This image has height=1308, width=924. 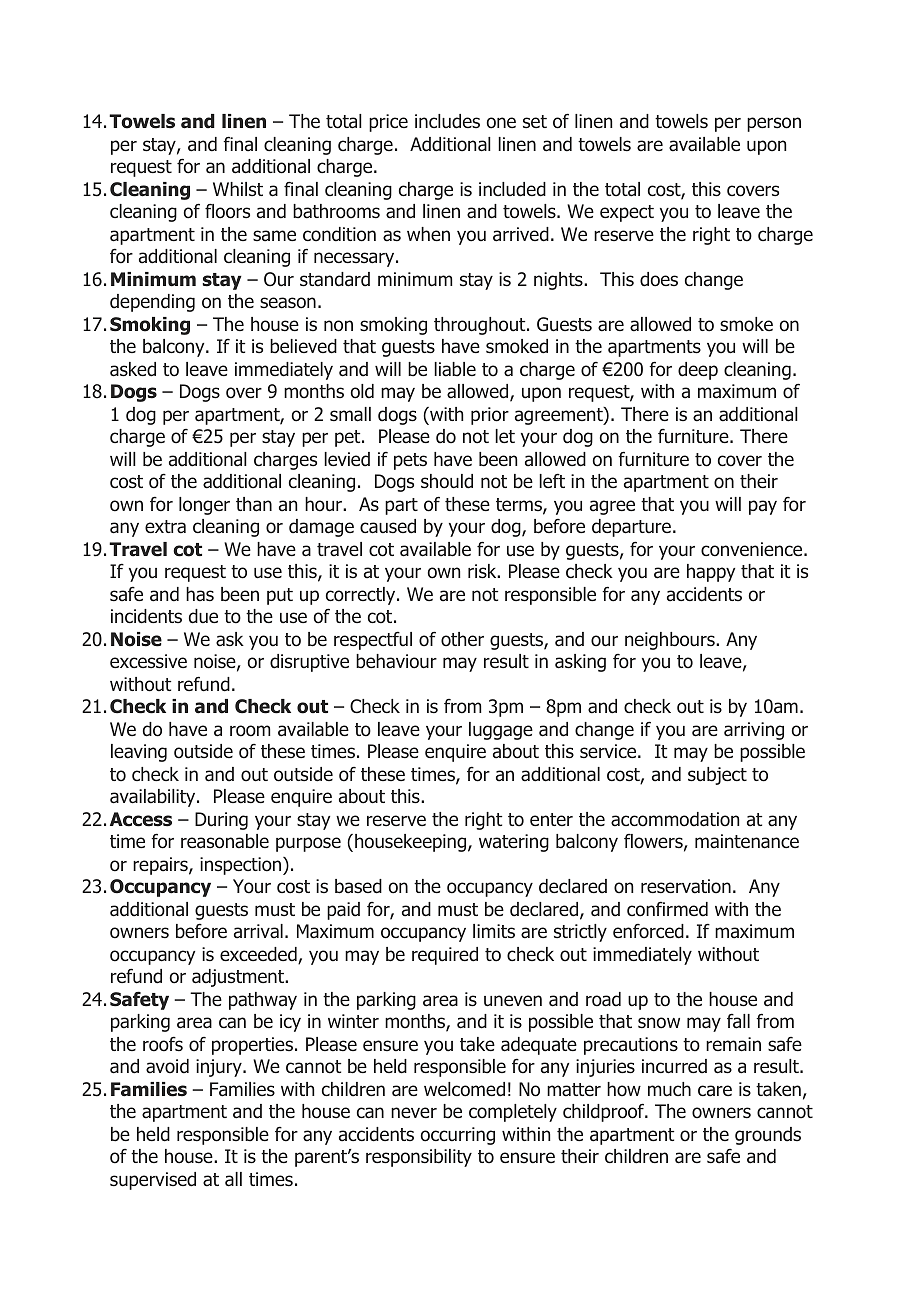 I want to click on Whilst, so click(x=238, y=189).
